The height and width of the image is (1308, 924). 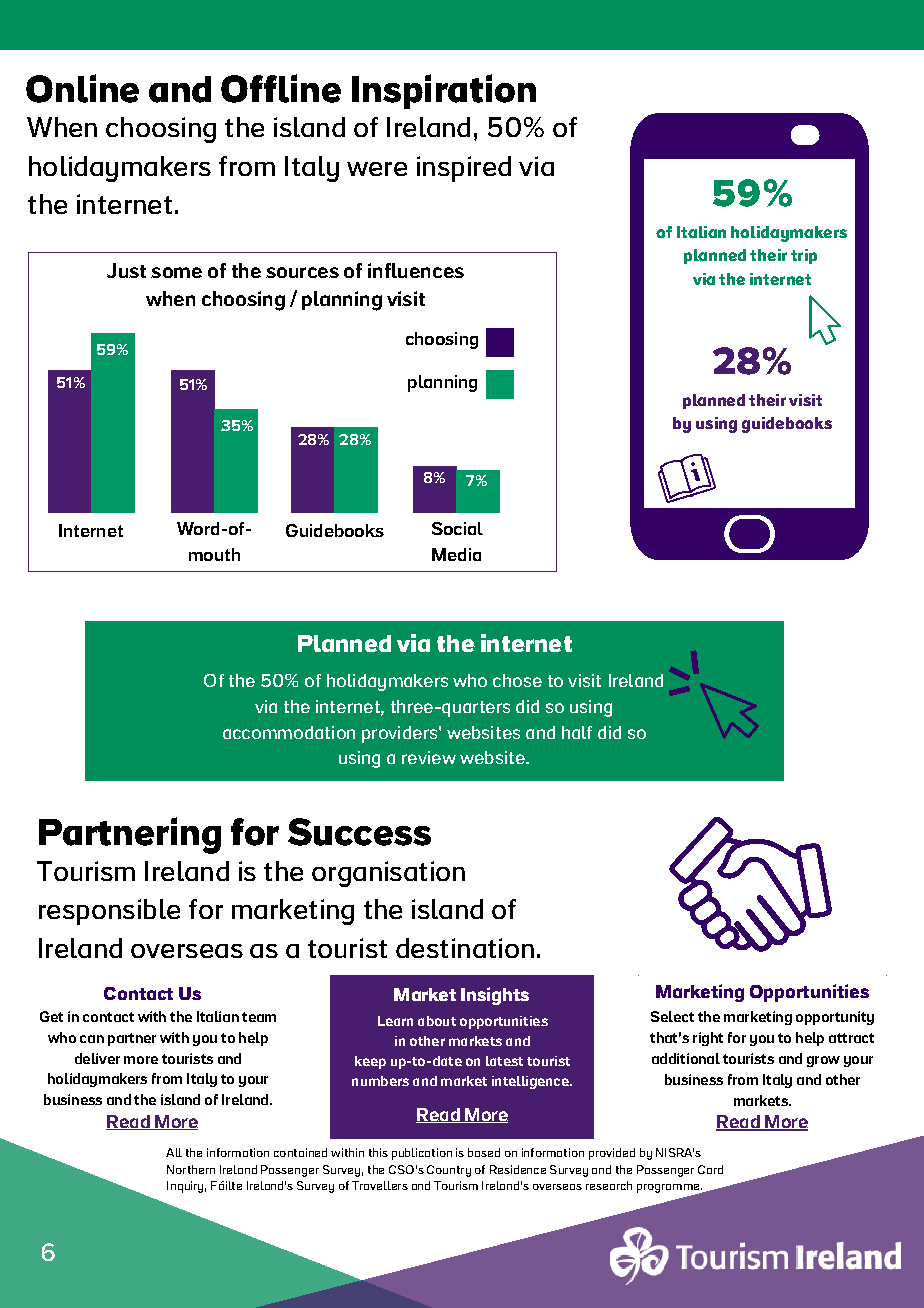 What do you see at coordinates (464, 169) in the image?
I see `inspired` at bounding box center [464, 169].
